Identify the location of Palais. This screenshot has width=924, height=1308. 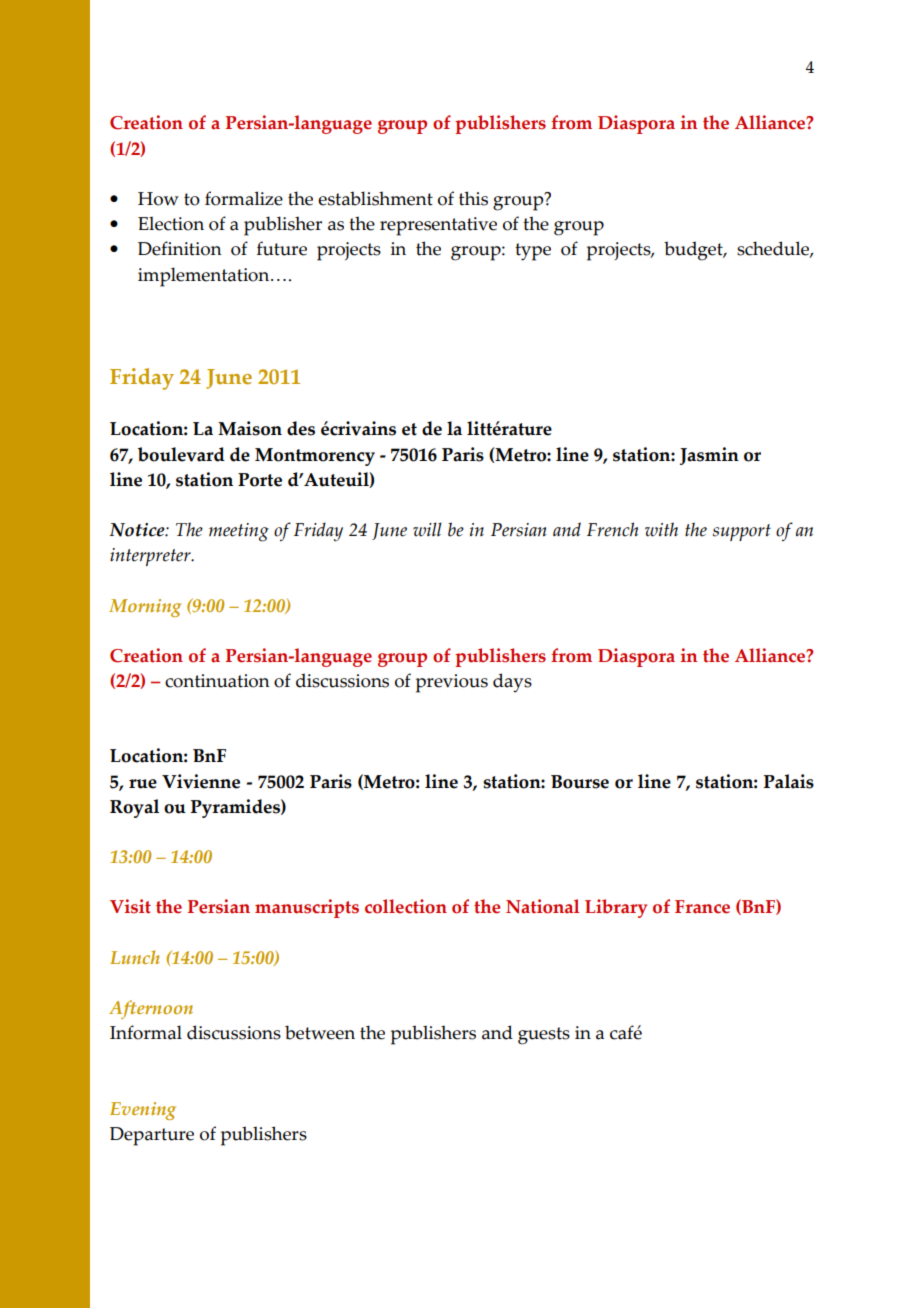
(789, 781).
